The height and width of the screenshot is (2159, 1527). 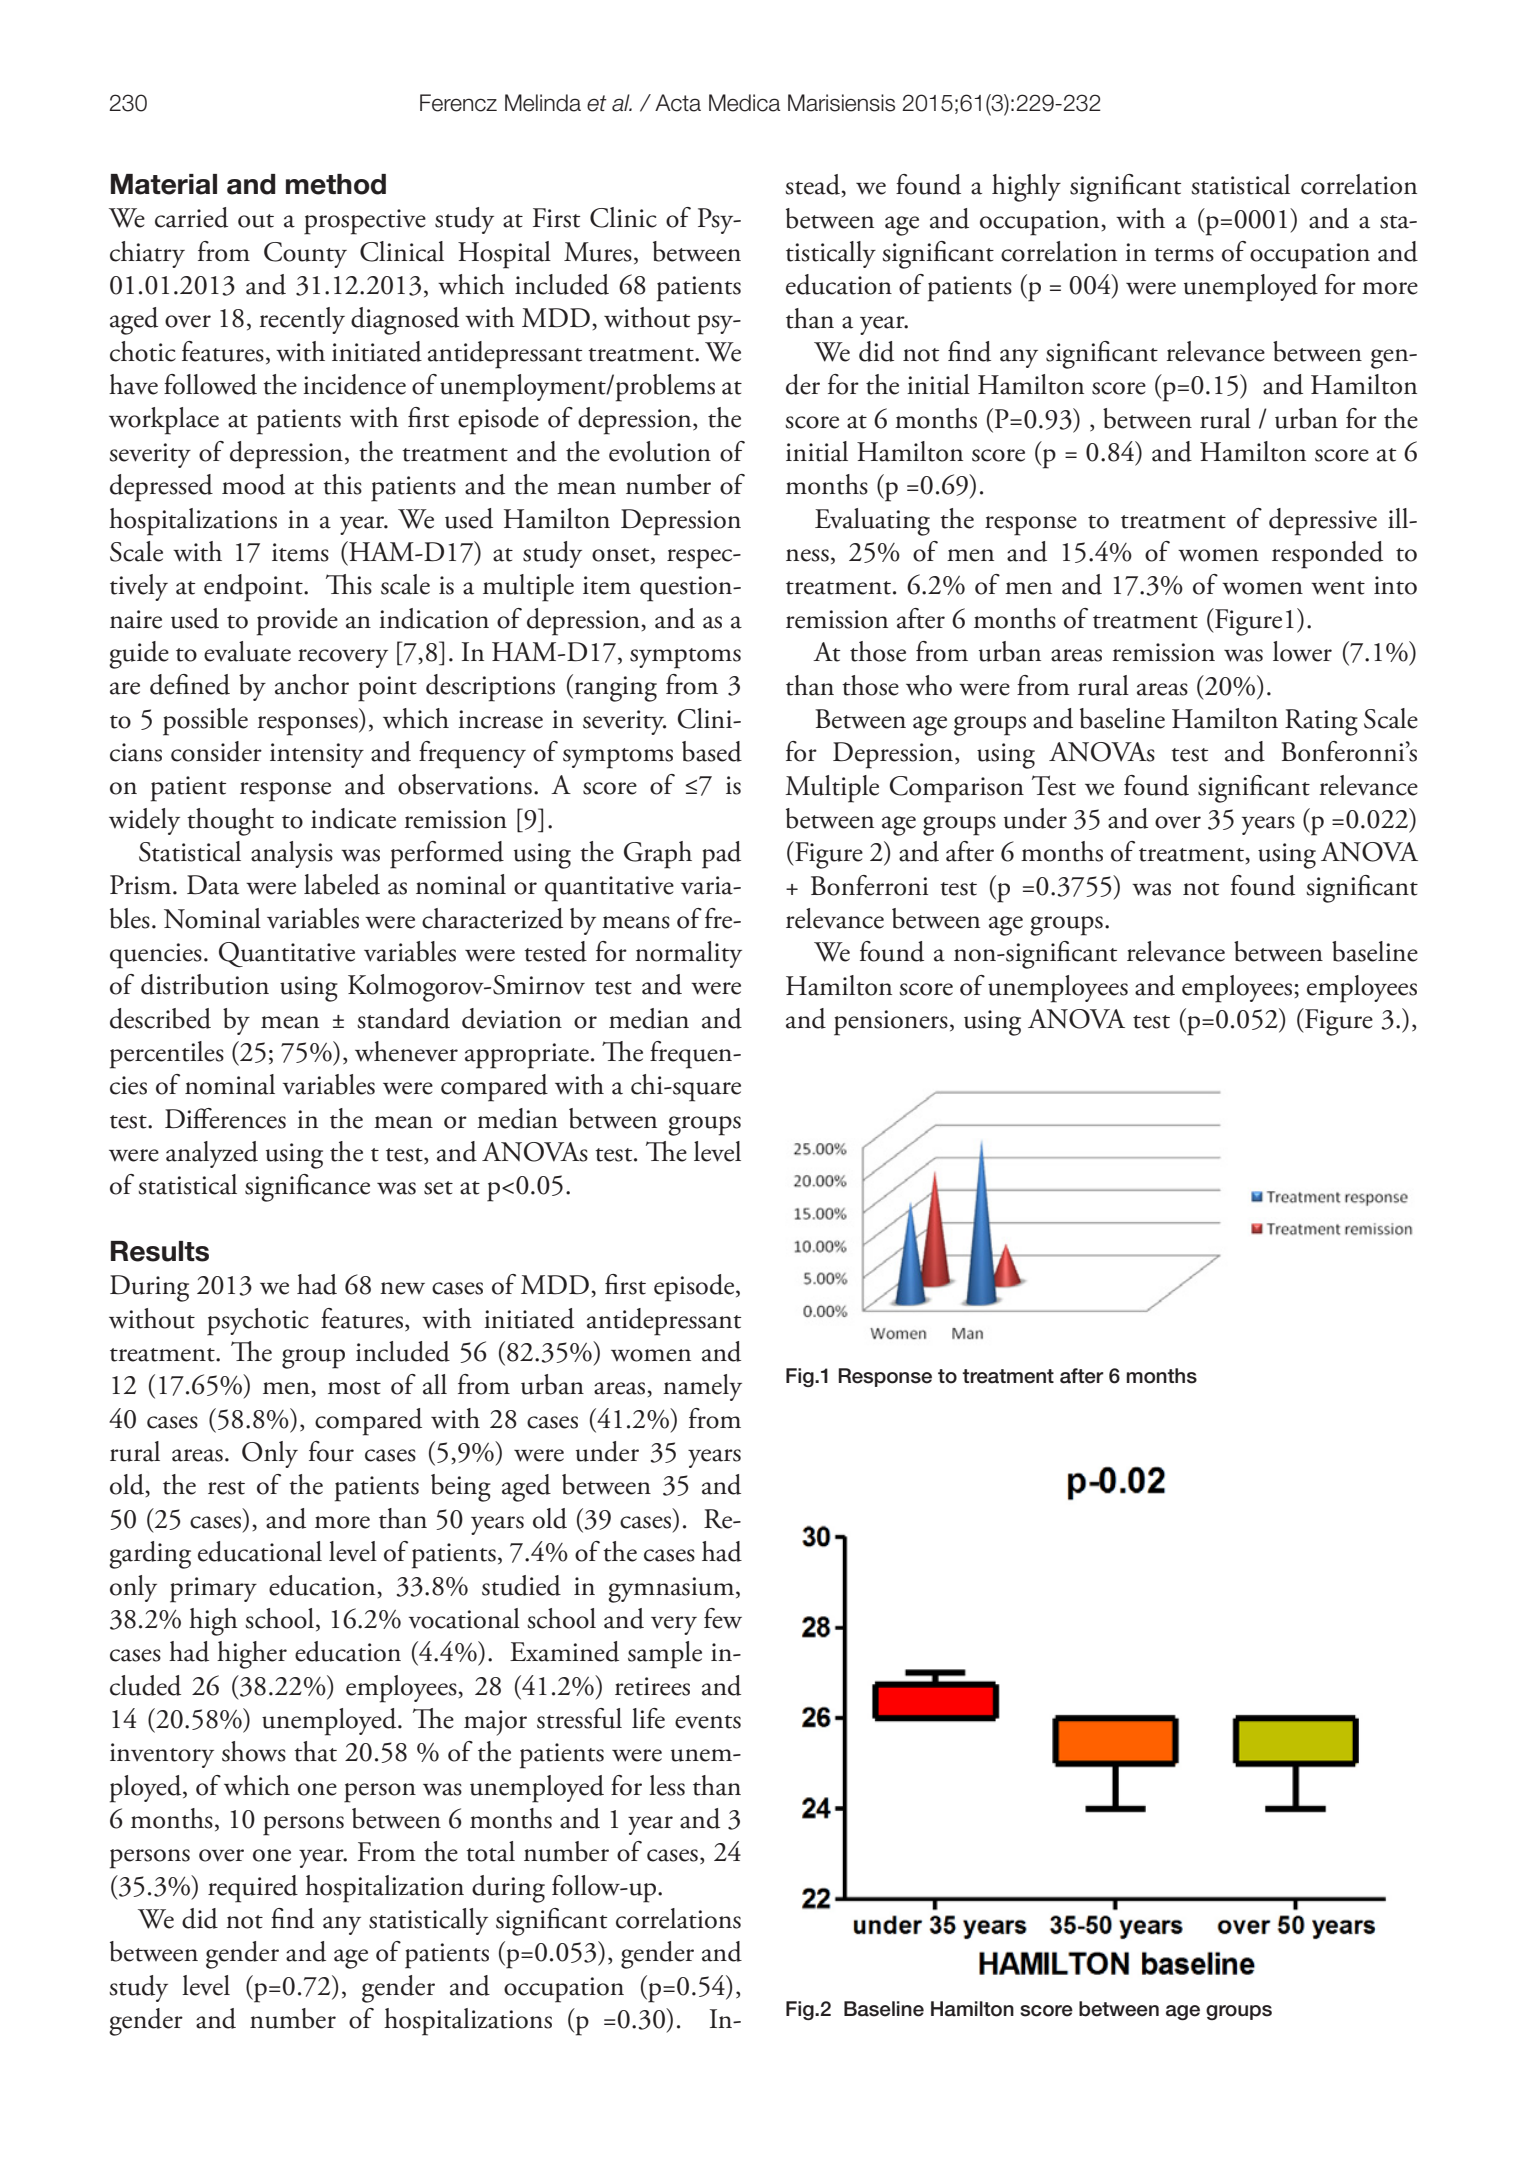 What do you see at coordinates (891, 1023) in the screenshot?
I see `pensioners` at bounding box center [891, 1023].
